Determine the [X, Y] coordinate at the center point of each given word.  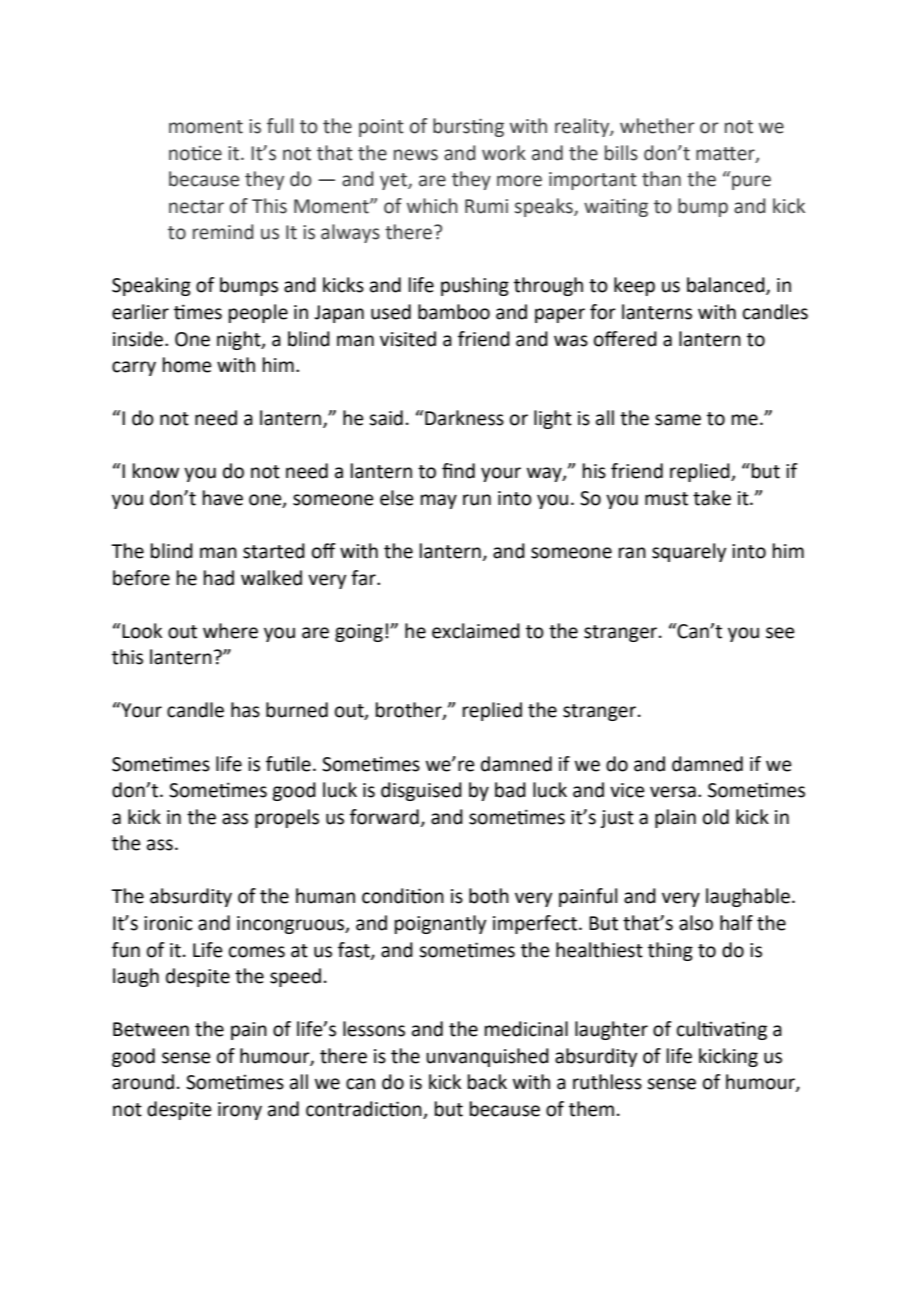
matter [726, 154]
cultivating [722, 1030]
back [487, 1082]
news [416, 155]
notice [195, 153]
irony [240, 1111]
